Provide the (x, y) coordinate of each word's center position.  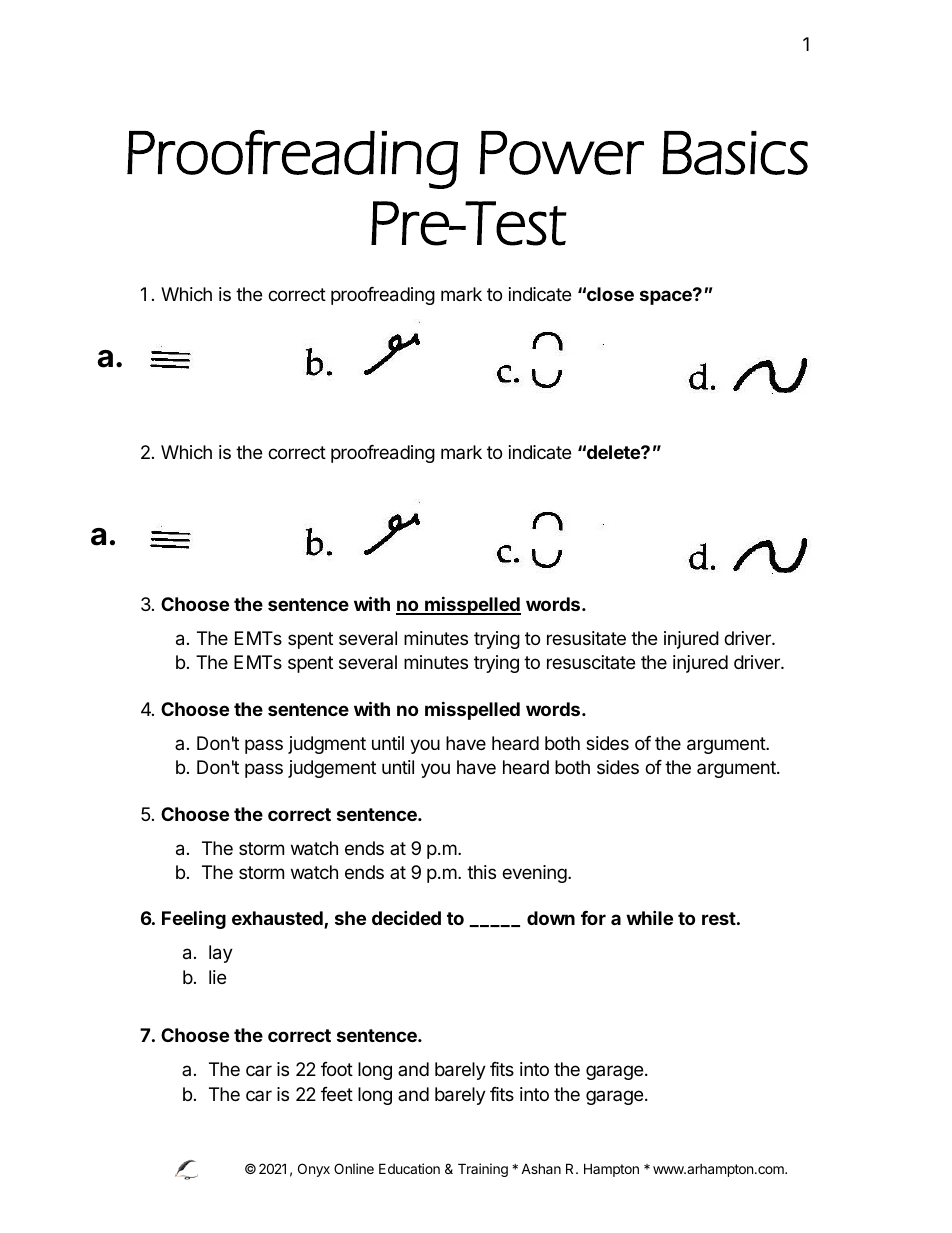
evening (535, 874)
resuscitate (591, 662)
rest (719, 918)
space (667, 297)
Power (562, 153)
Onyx (314, 1170)
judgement (332, 769)
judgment (327, 745)
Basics (735, 153)
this (481, 872)
